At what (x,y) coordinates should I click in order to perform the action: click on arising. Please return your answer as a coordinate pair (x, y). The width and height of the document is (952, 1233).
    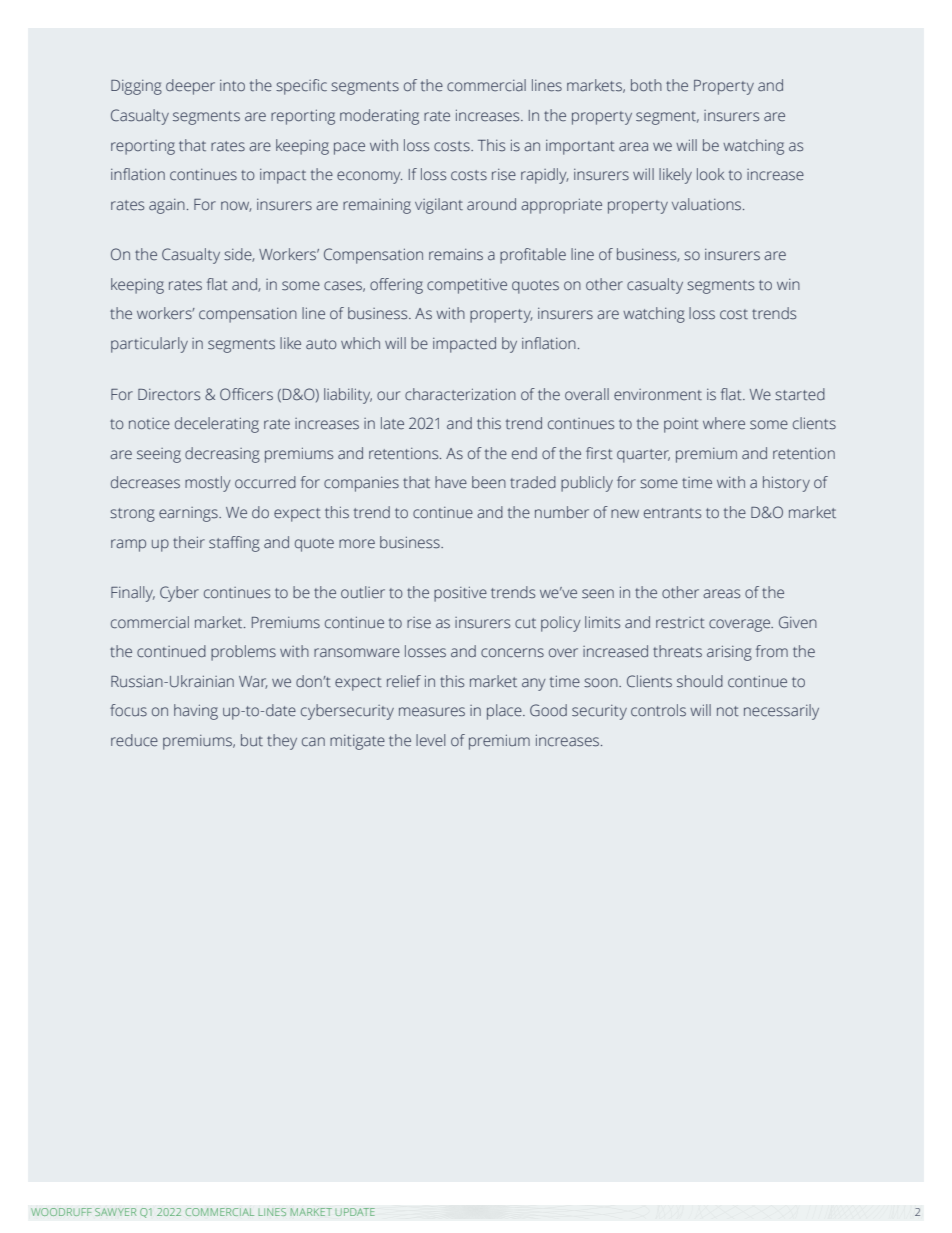
    Looking at the image, I should click on (729, 653).
